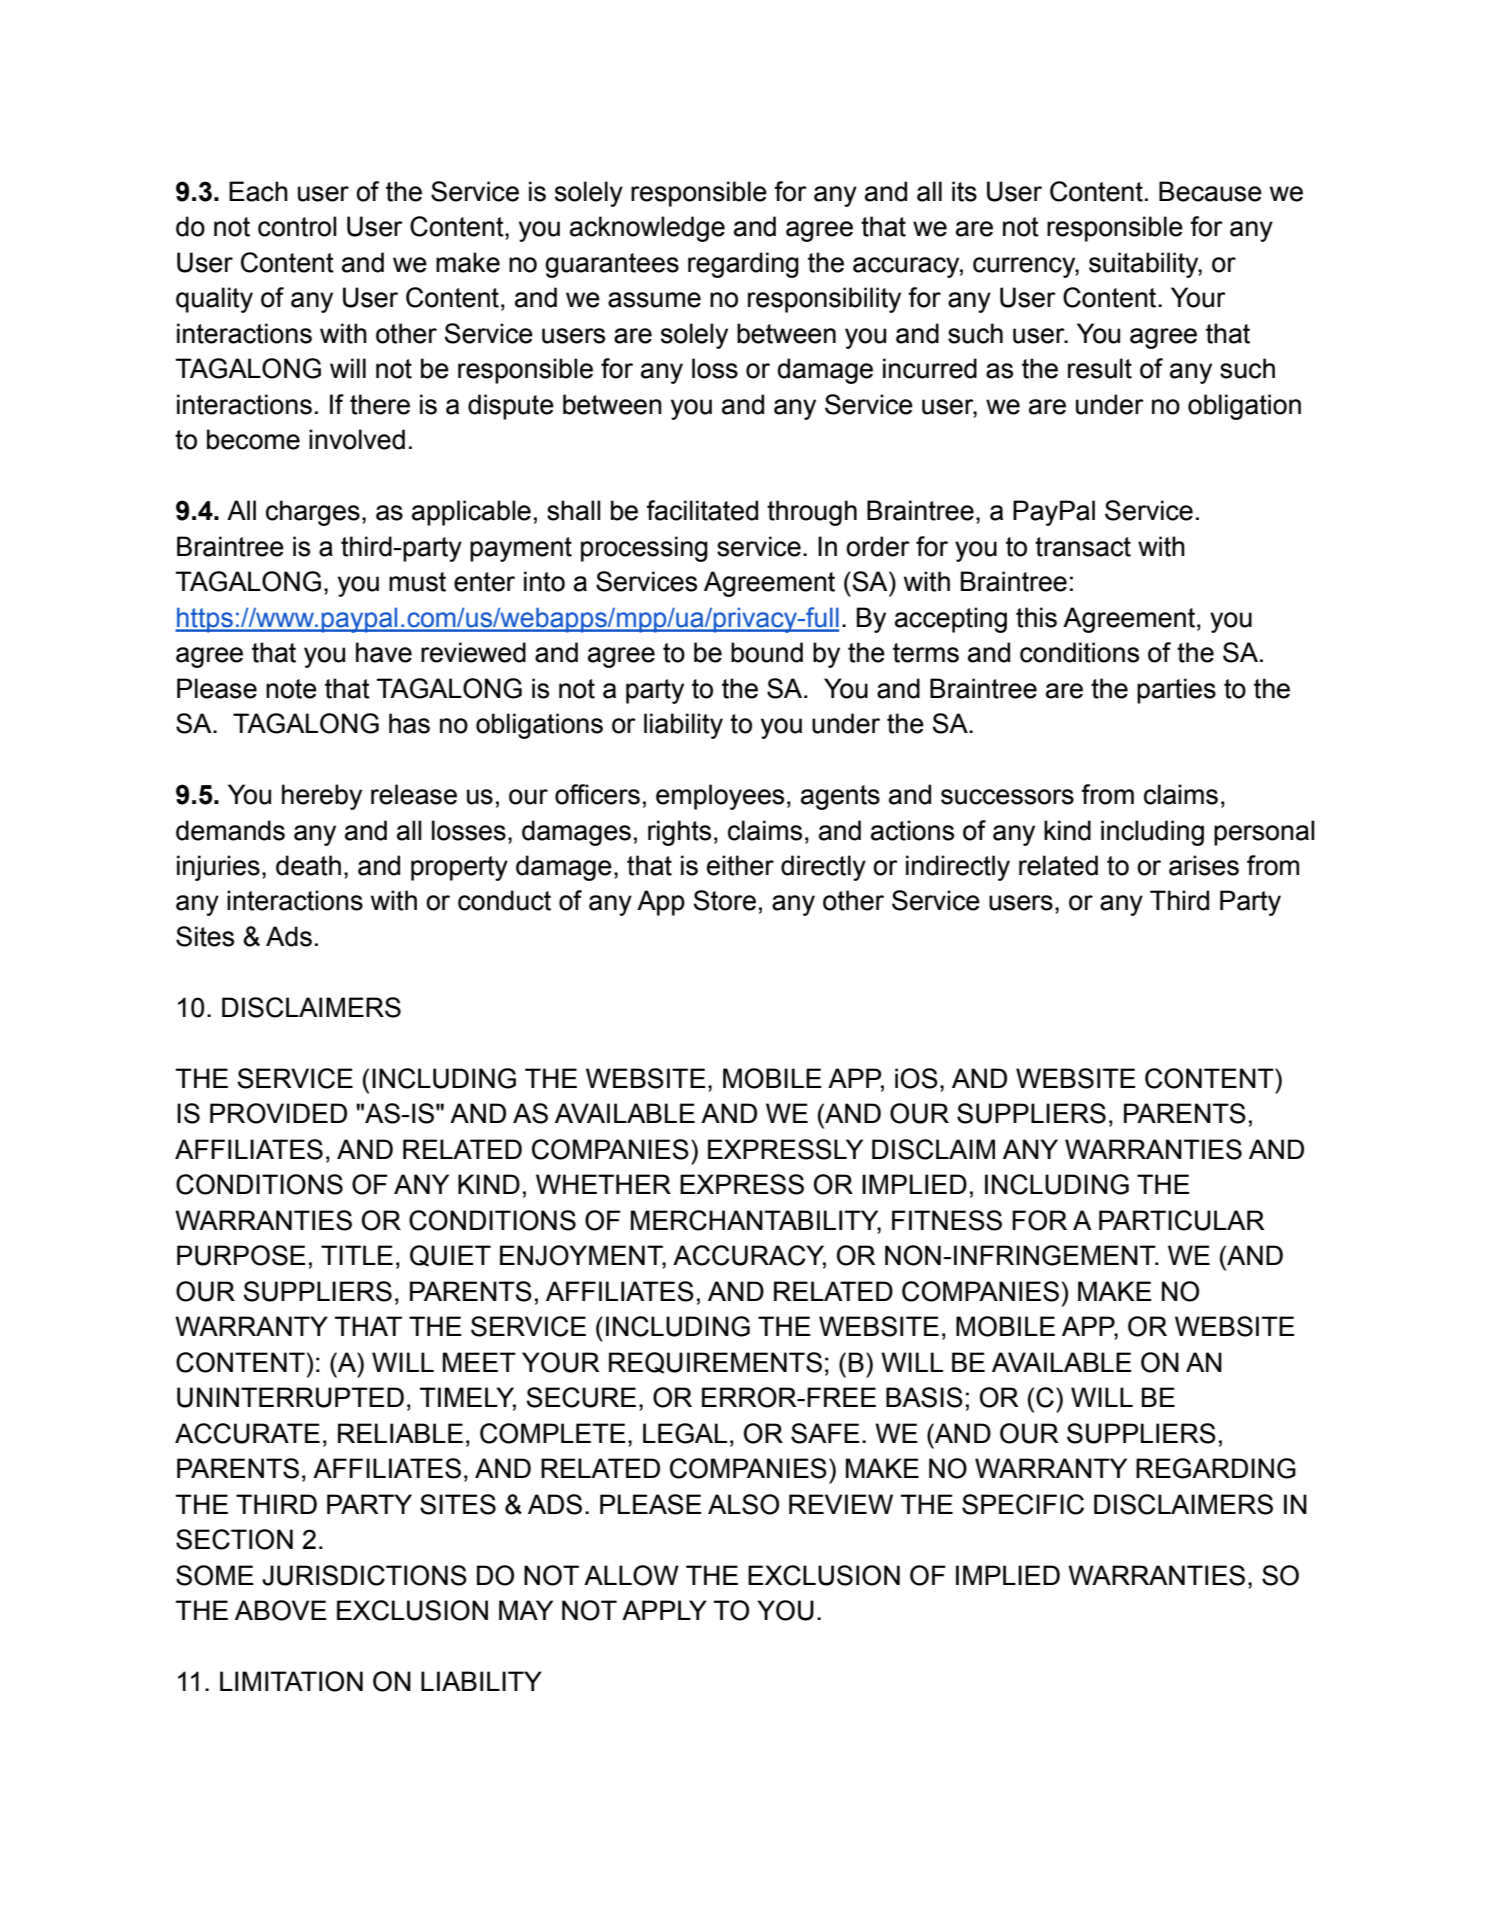 Image resolution: width=1493 pixels, height=1932 pixels. What do you see at coordinates (647, 229) in the page?
I see `acknowledge` at bounding box center [647, 229].
